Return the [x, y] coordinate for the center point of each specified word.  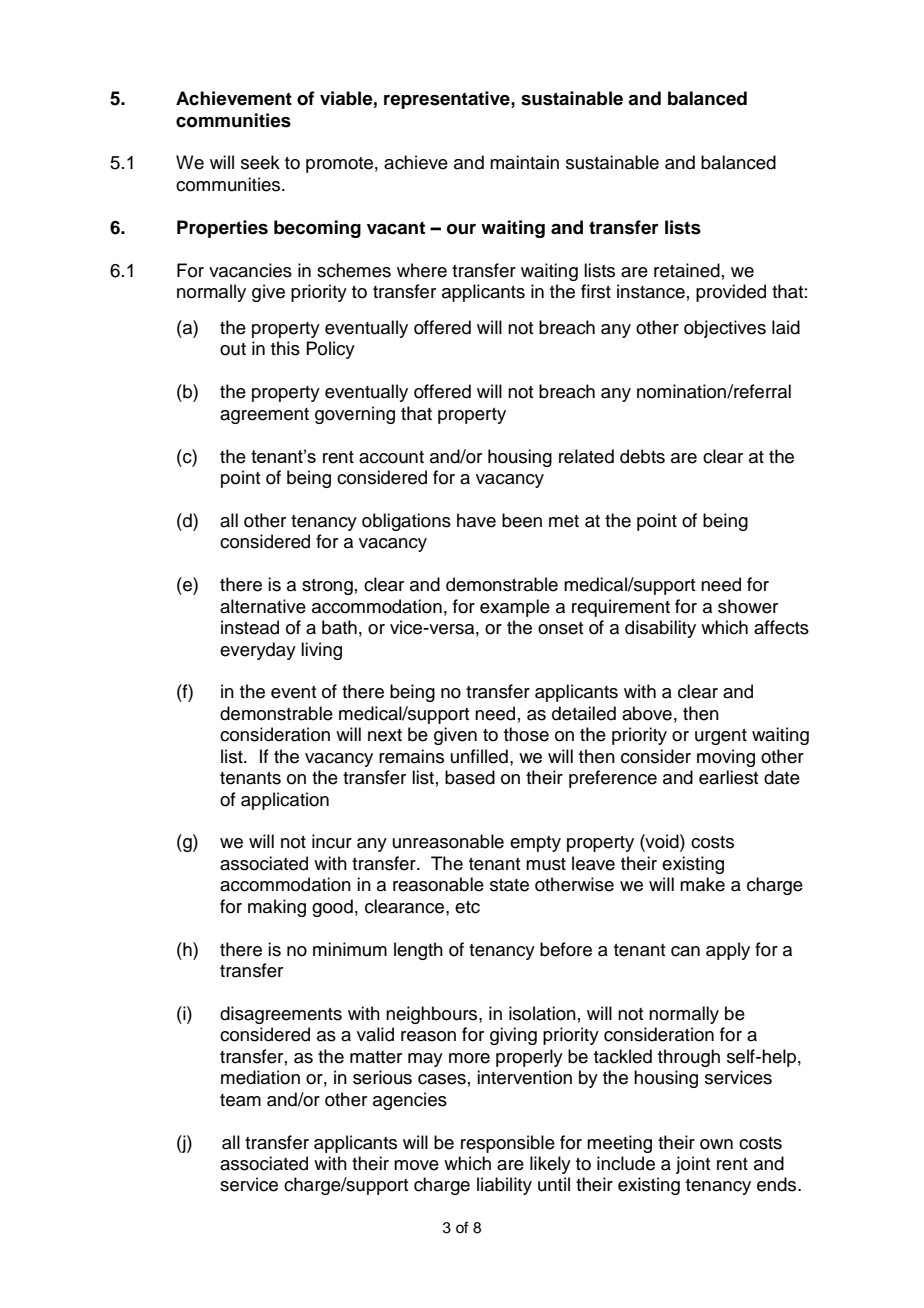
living [321, 651]
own [716, 1144]
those [526, 734]
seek [260, 162]
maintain [524, 162]
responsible [508, 1144]
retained [687, 270]
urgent [721, 737]
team [240, 1100]
